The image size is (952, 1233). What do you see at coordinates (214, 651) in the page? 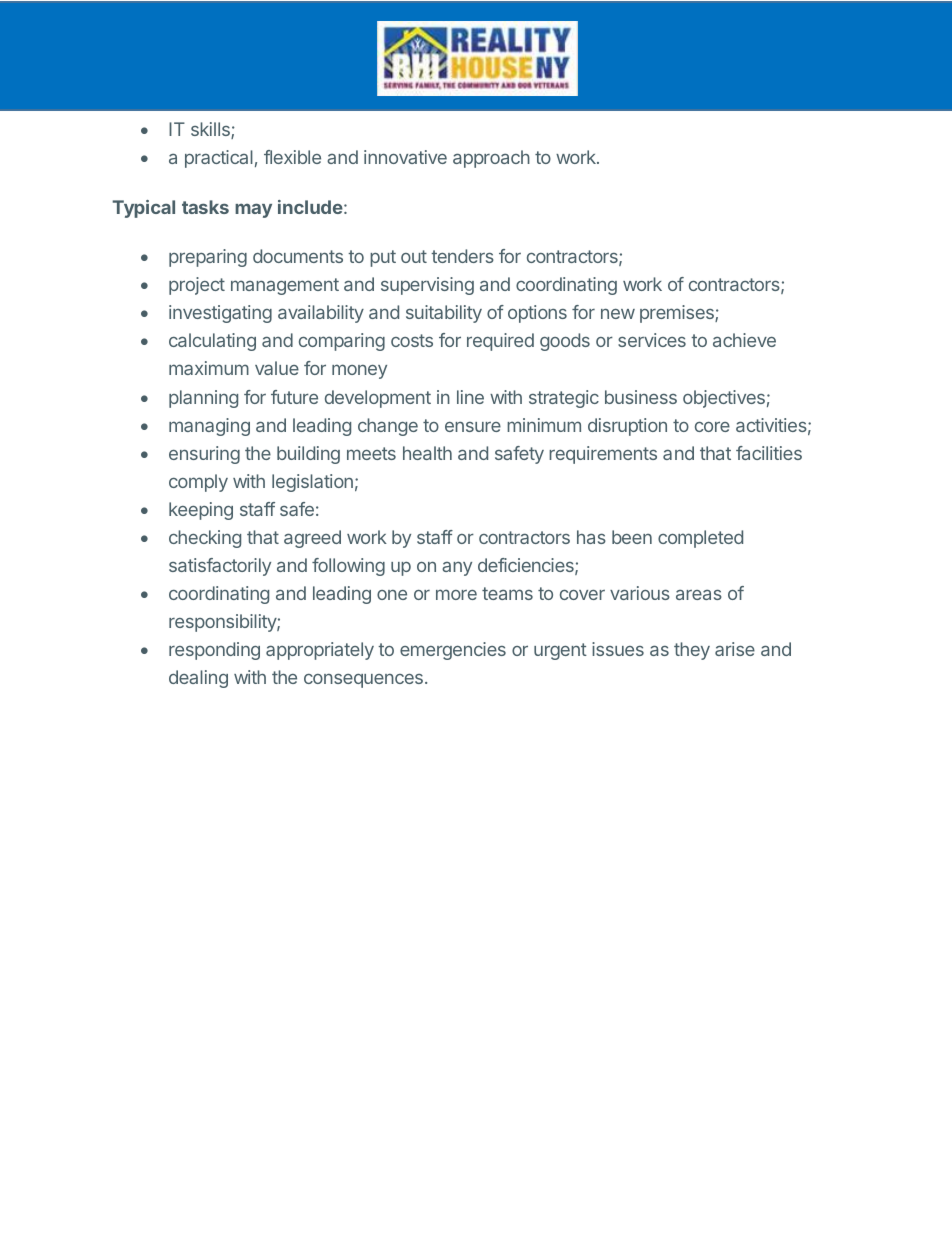
I see `responding` at bounding box center [214, 651].
